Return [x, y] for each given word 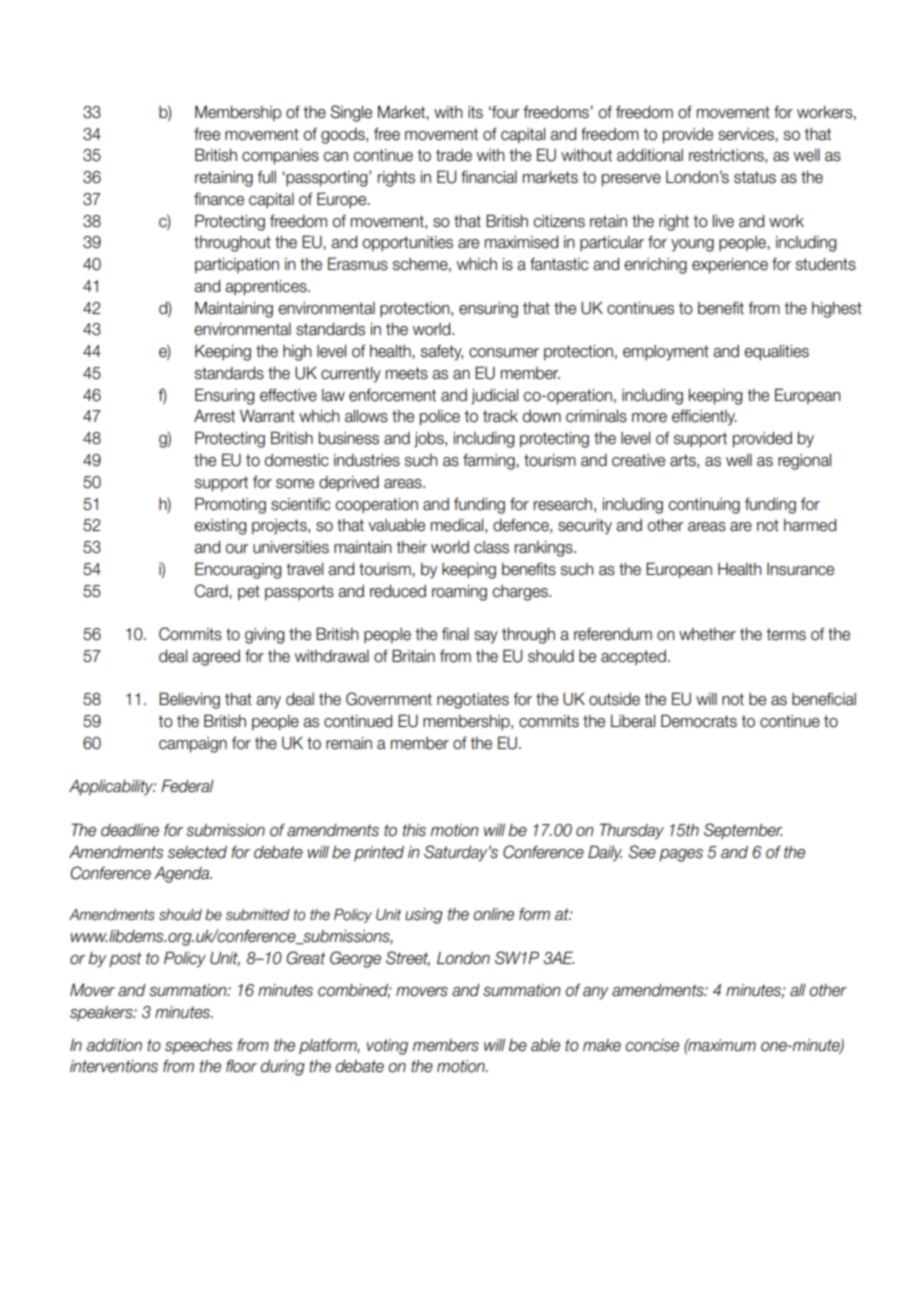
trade [454, 155]
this [414, 830]
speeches [198, 1047]
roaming [459, 593]
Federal [187, 786]
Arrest [214, 416]
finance [219, 199]
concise [652, 1045]
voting [387, 1047]
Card [212, 591]
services [747, 134]
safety [442, 353]
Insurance [800, 569]
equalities [776, 353]
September [743, 831]
